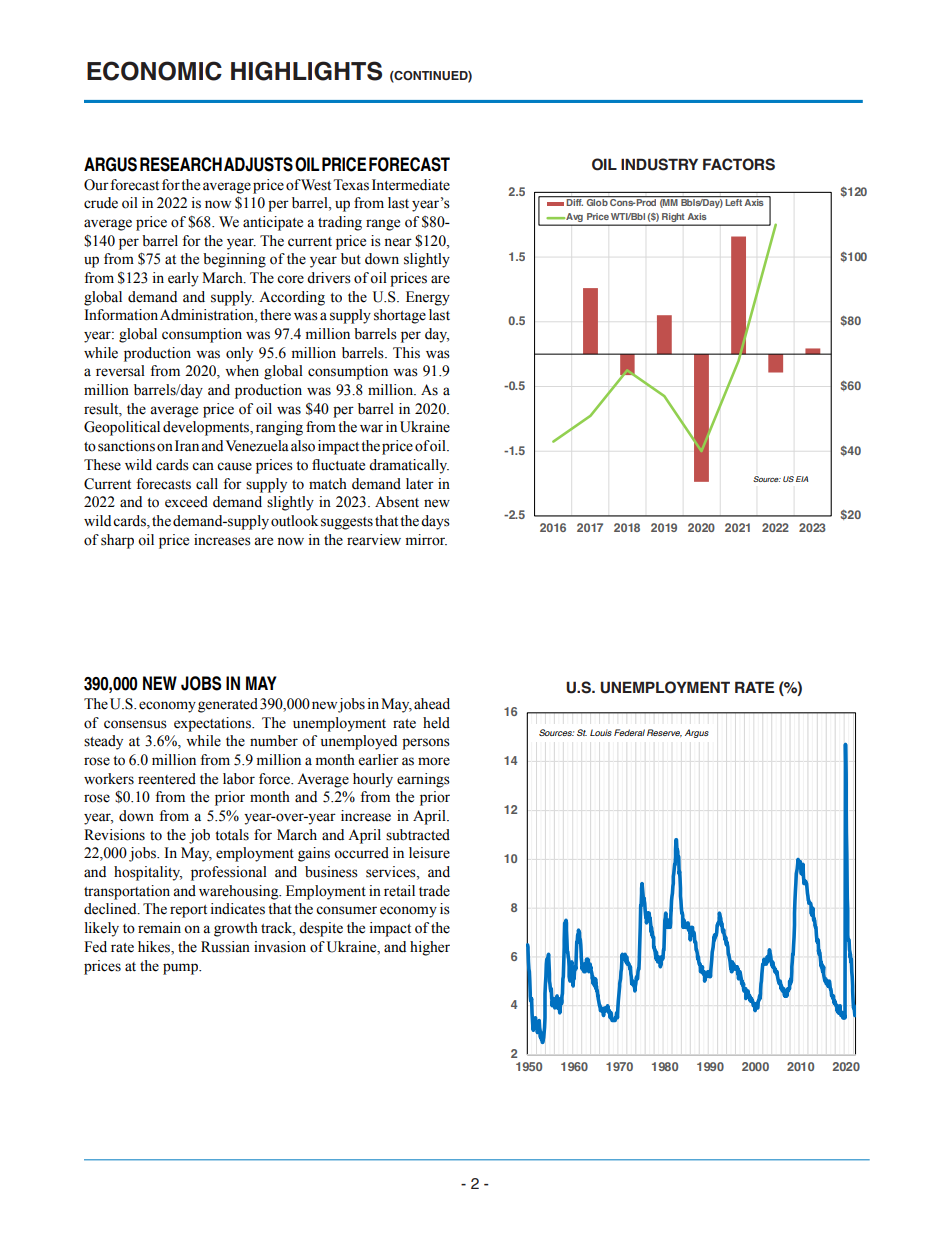 The height and width of the screenshot is (1233, 952). What do you see at coordinates (411, 185) in the screenshot?
I see `Intermediate` at bounding box center [411, 185].
